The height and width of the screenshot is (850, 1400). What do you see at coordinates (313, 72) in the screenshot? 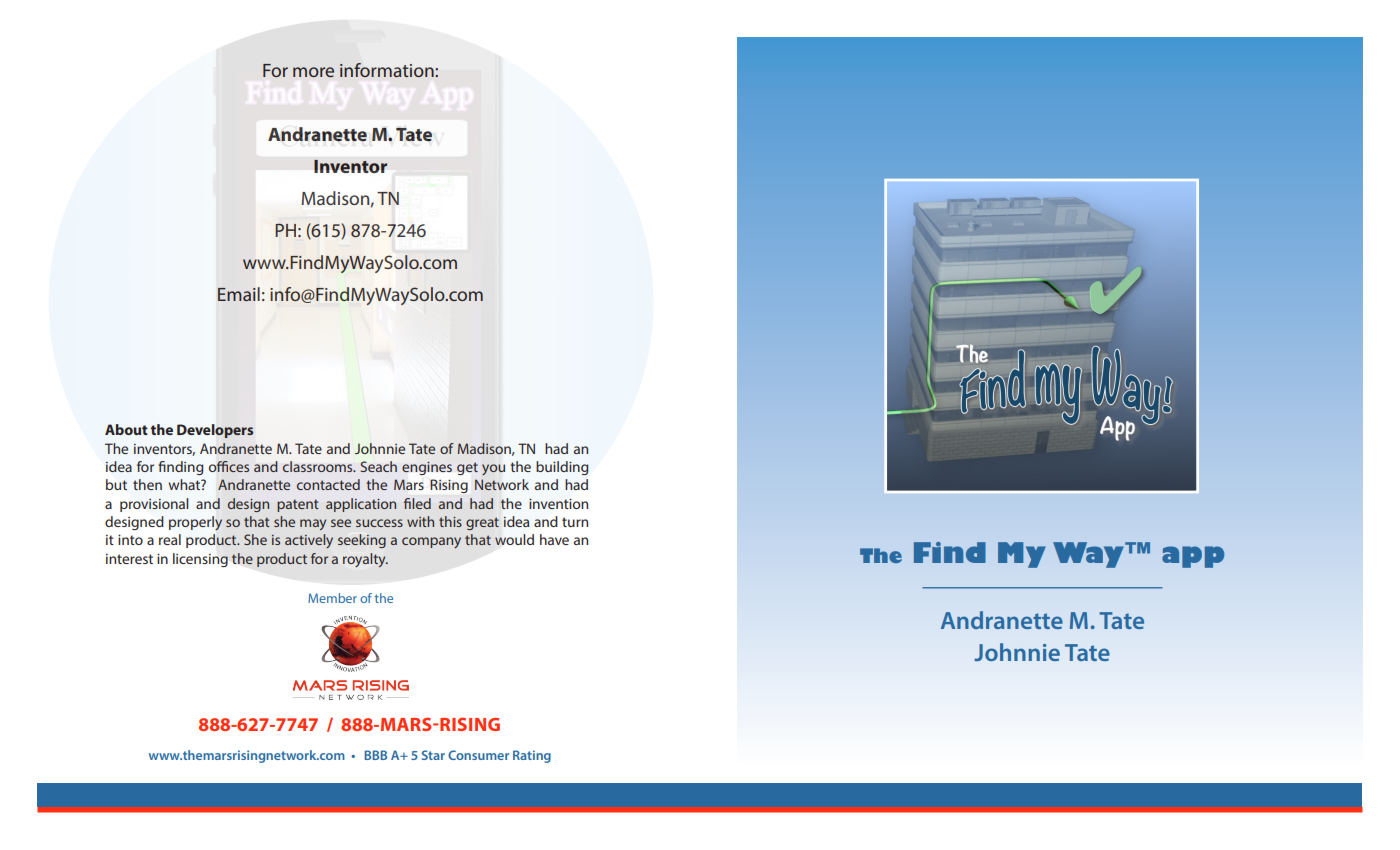
I see `more` at bounding box center [313, 72].
